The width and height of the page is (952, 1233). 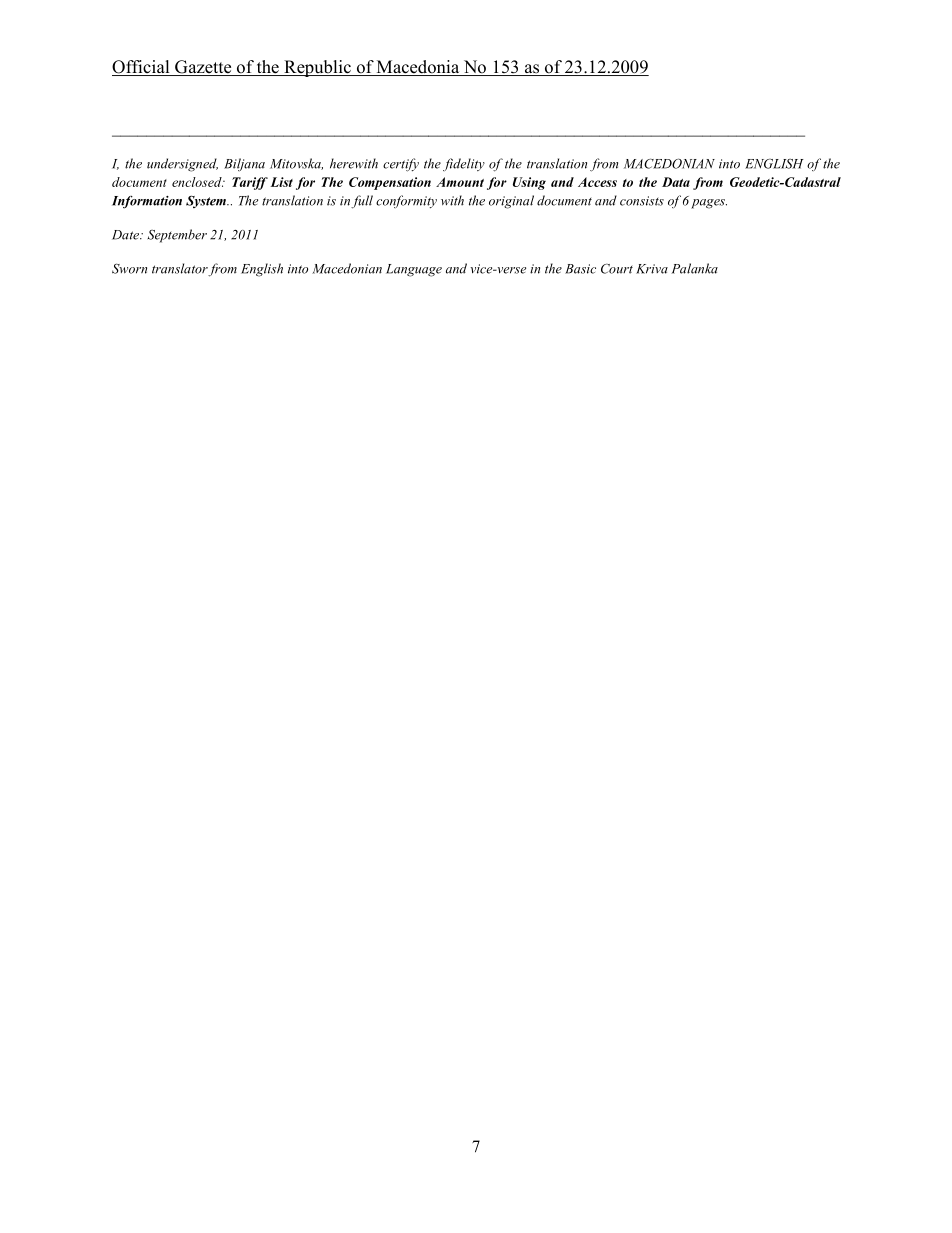 What do you see at coordinates (401, 165) in the page?
I see `certify` at bounding box center [401, 165].
